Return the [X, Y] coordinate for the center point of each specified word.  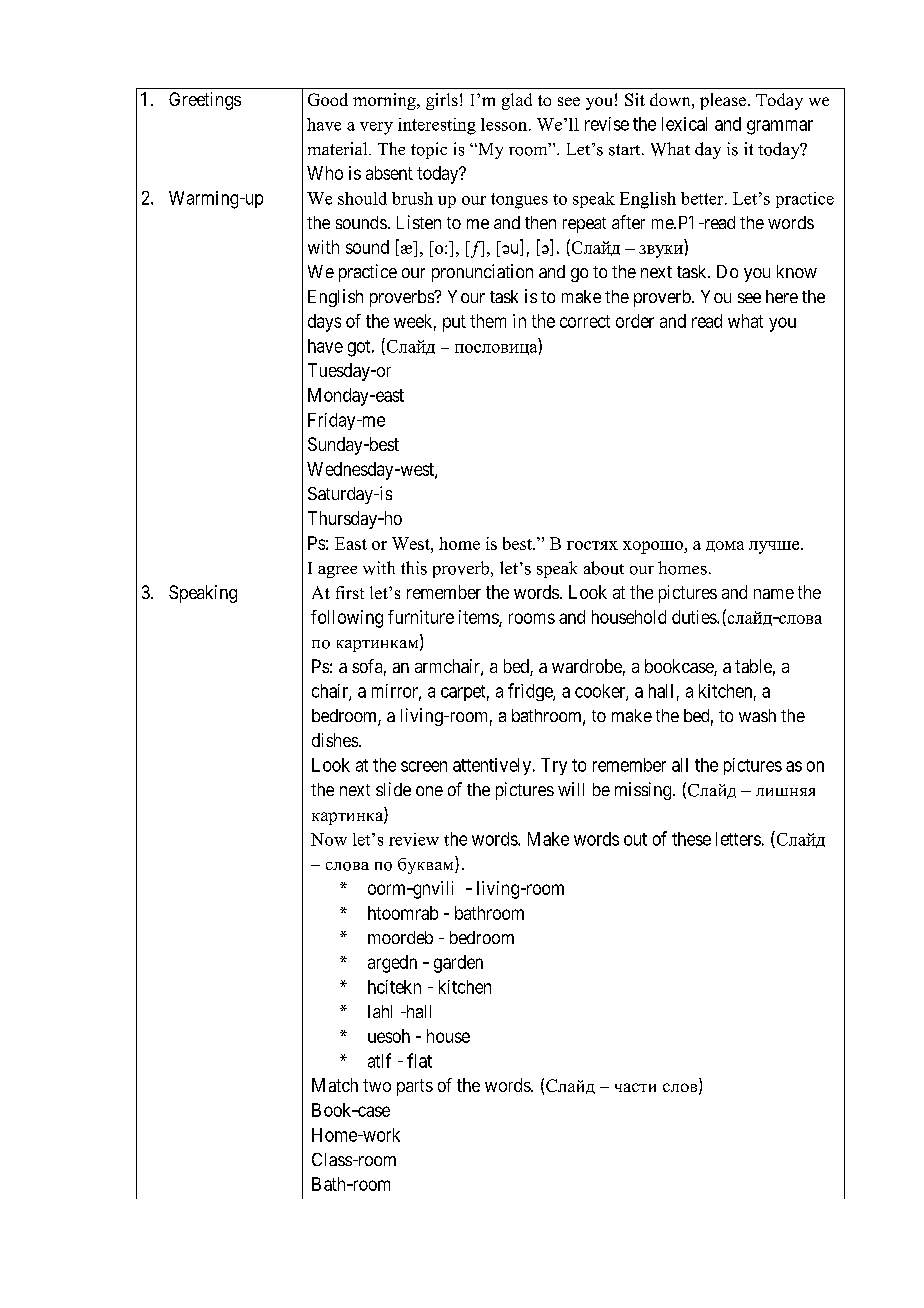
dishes [335, 740]
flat [419, 1060]
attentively [493, 766]
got [360, 348]
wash [757, 715]
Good [328, 99]
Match [335, 1085]
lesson [505, 124]
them [488, 321]
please [723, 101]
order [635, 321]
